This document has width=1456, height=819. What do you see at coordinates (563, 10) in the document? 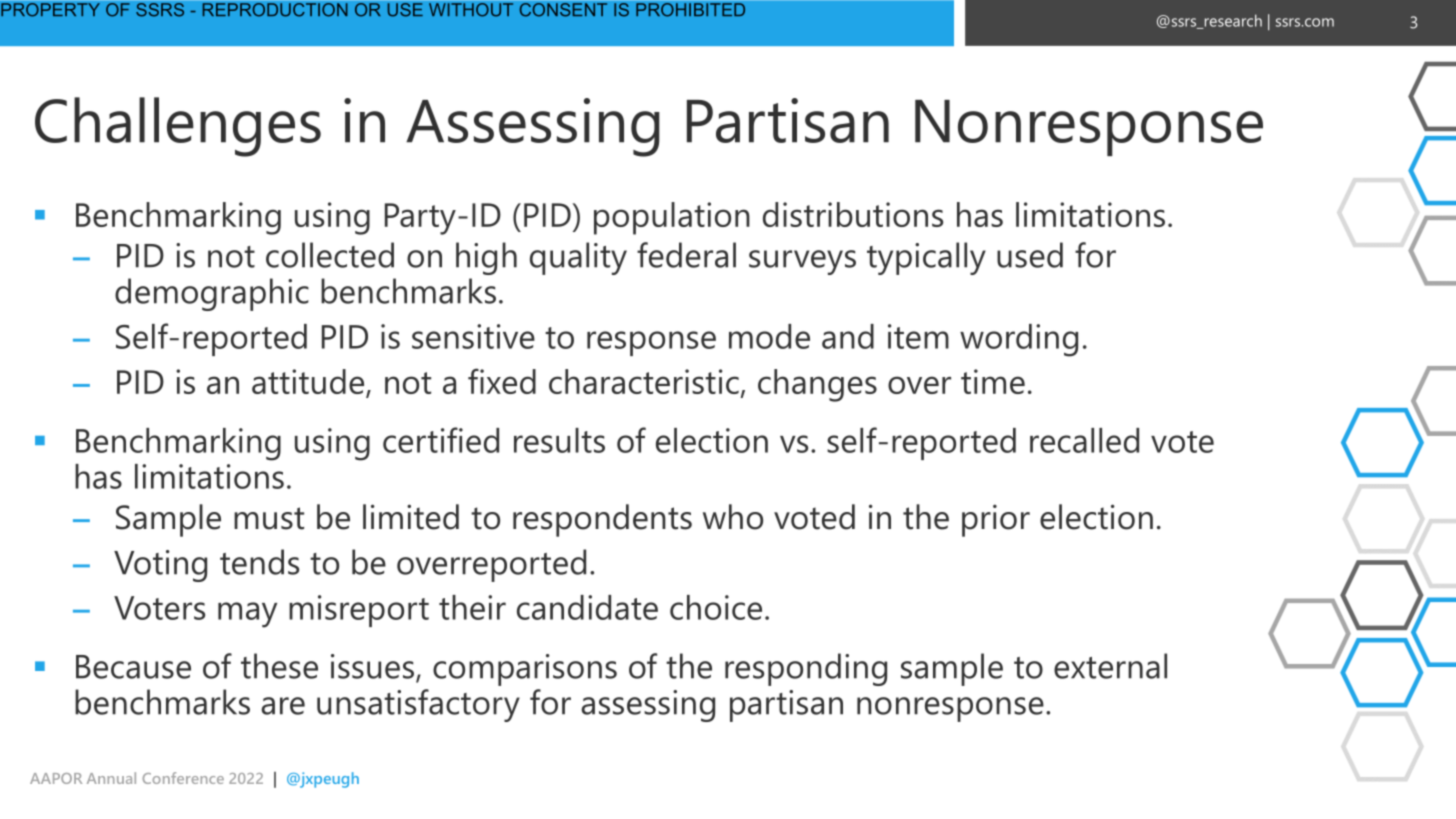
I see `CONSENT` at bounding box center [563, 10].
